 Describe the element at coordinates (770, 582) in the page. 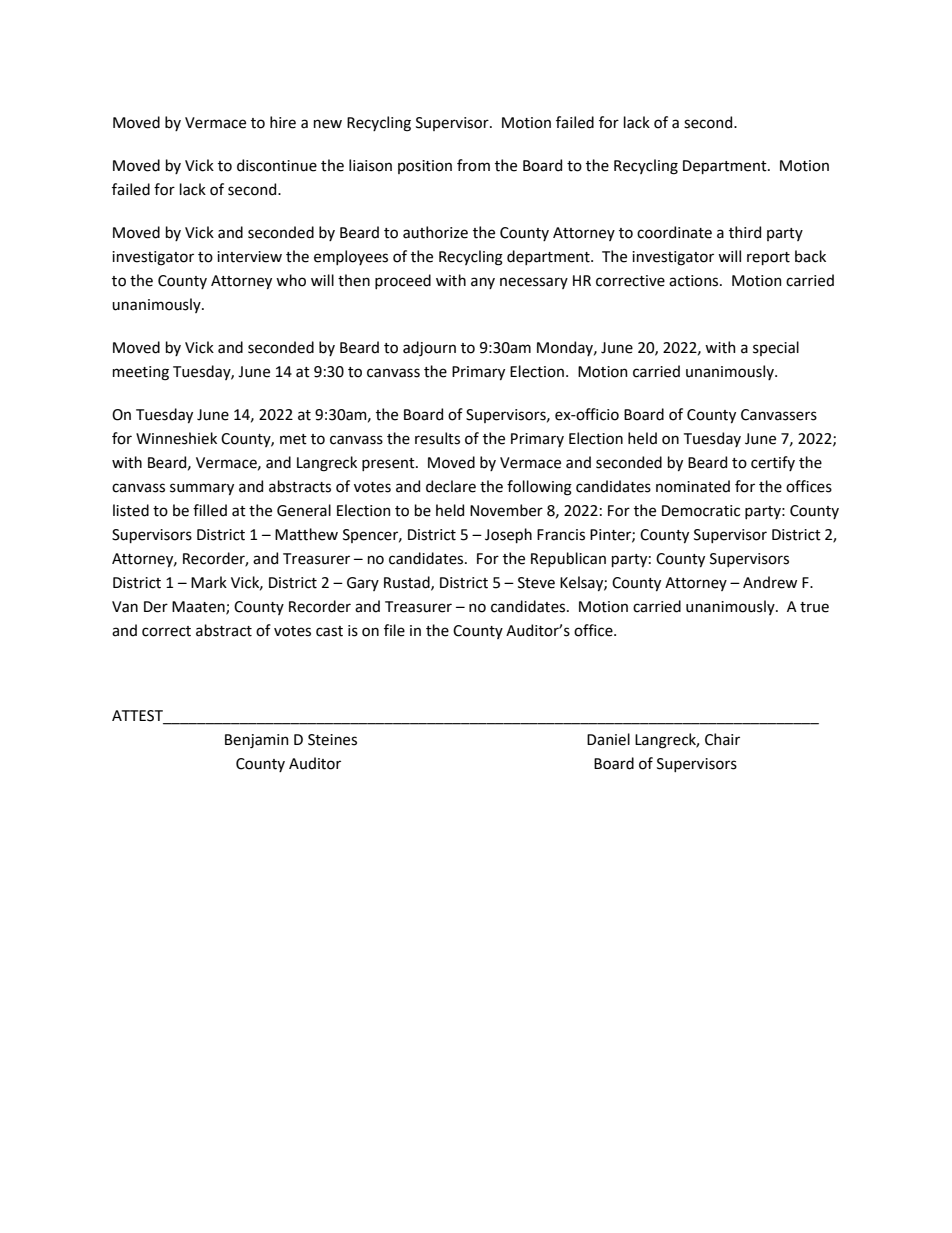

I see `Andrew` at that location.
